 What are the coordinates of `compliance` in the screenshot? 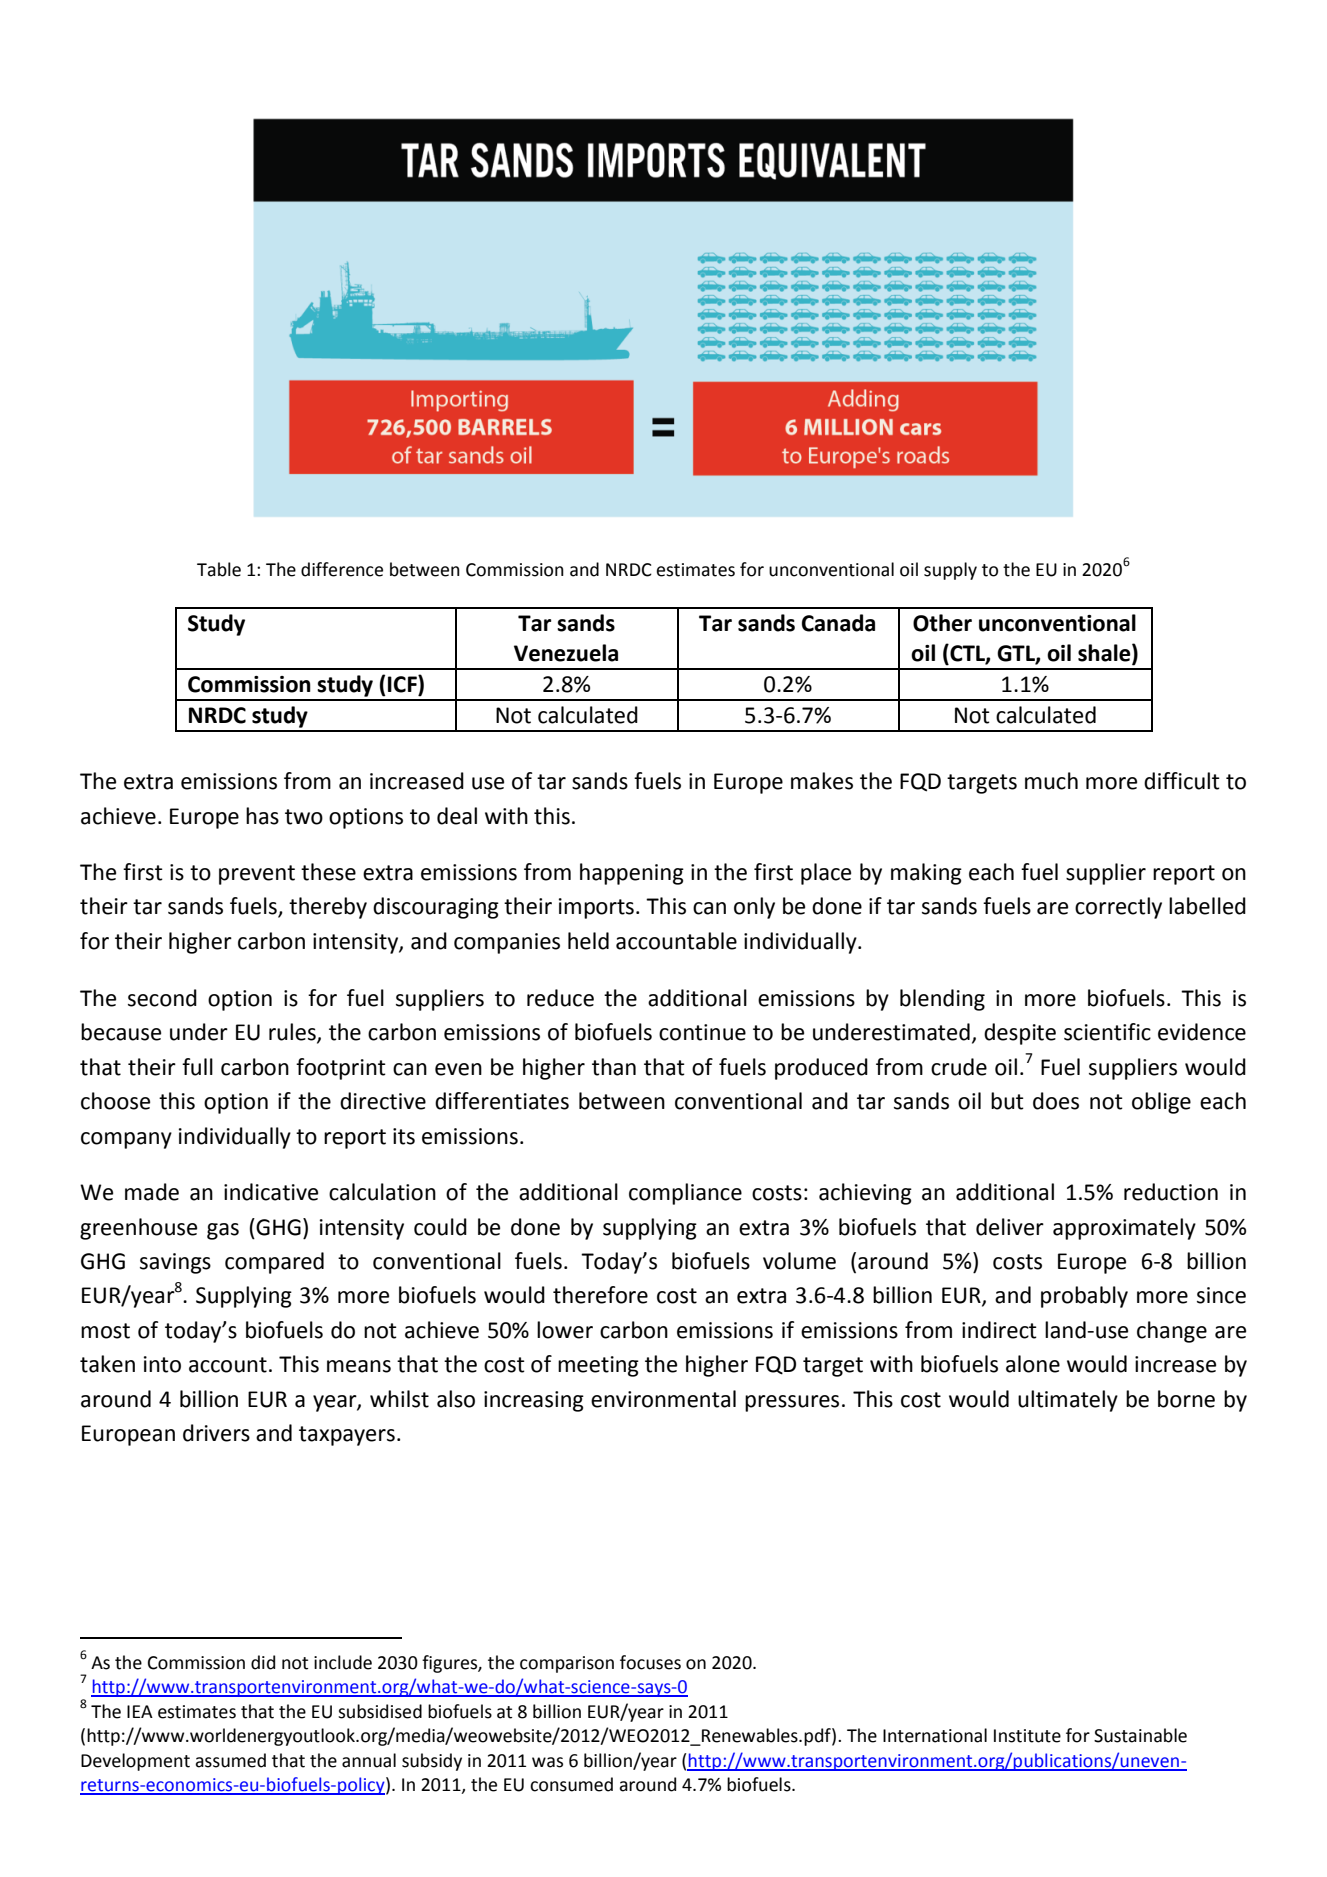 It's located at (685, 1194).
